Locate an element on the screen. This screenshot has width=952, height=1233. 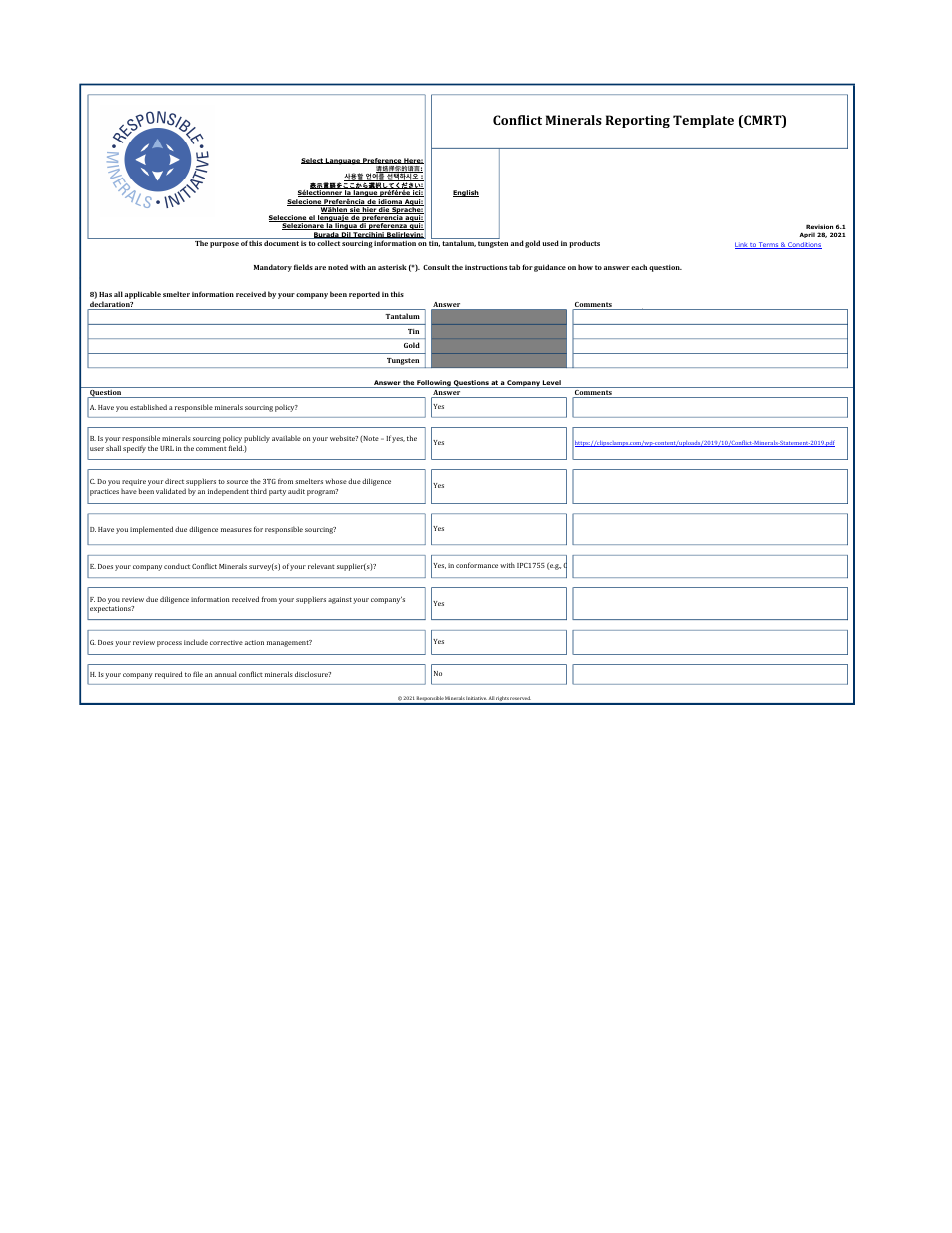
conformance is located at coordinates (477, 565).
